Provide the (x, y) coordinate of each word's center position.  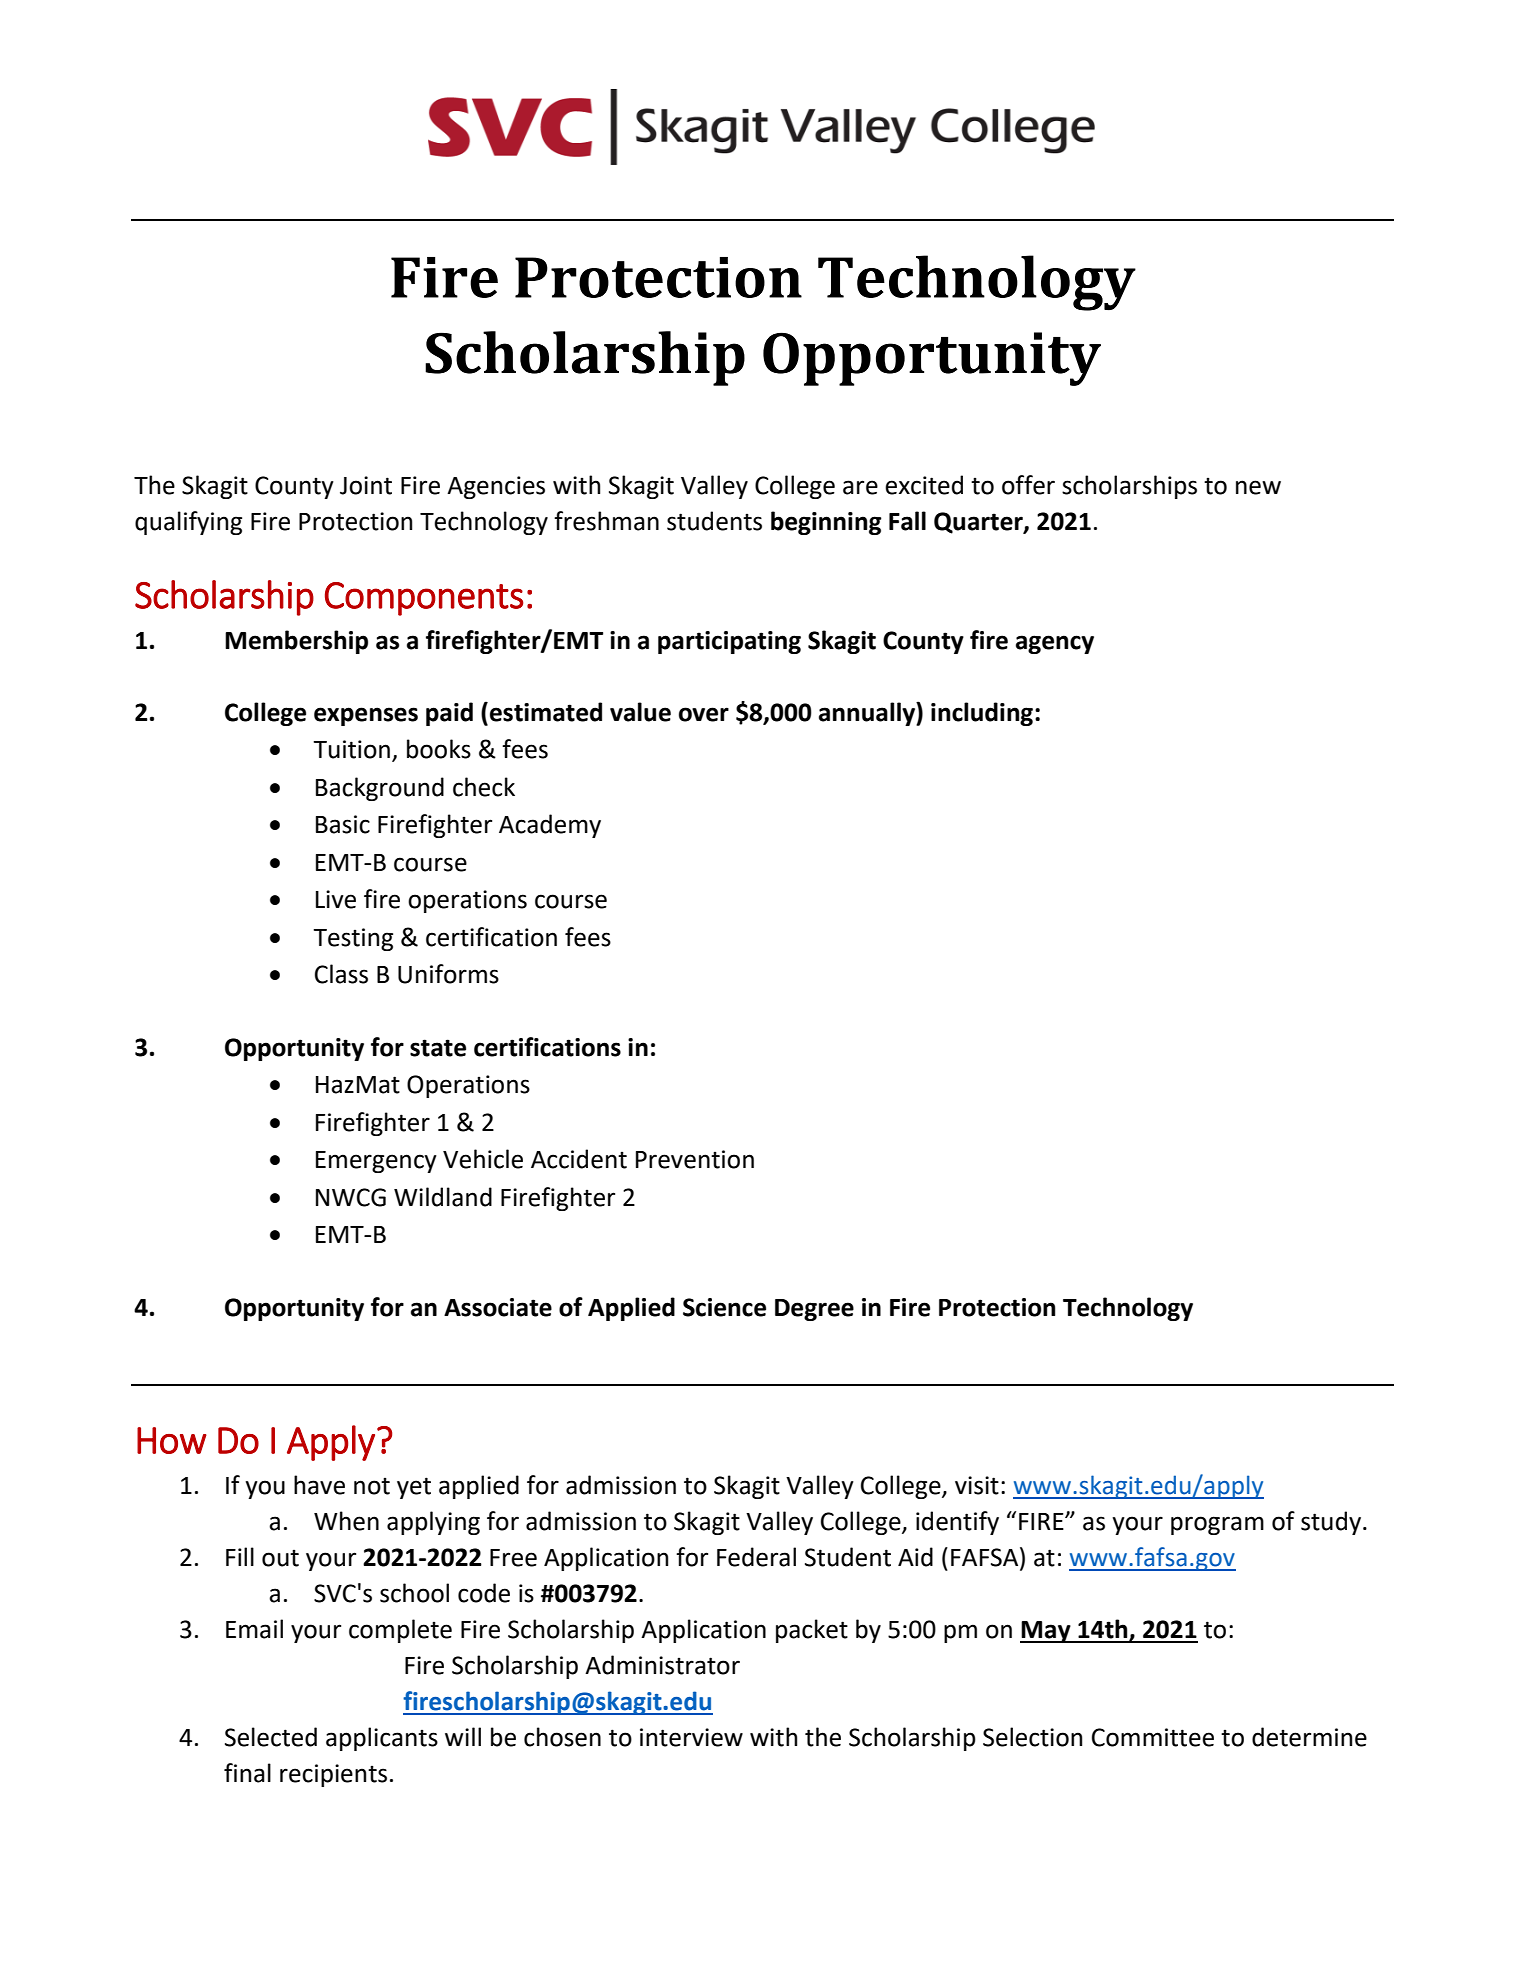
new (1258, 487)
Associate (498, 1307)
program (1217, 1525)
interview (691, 1737)
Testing (353, 939)
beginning (826, 523)
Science (724, 1307)
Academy (550, 826)
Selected (271, 1737)
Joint (366, 485)
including (983, 714)
